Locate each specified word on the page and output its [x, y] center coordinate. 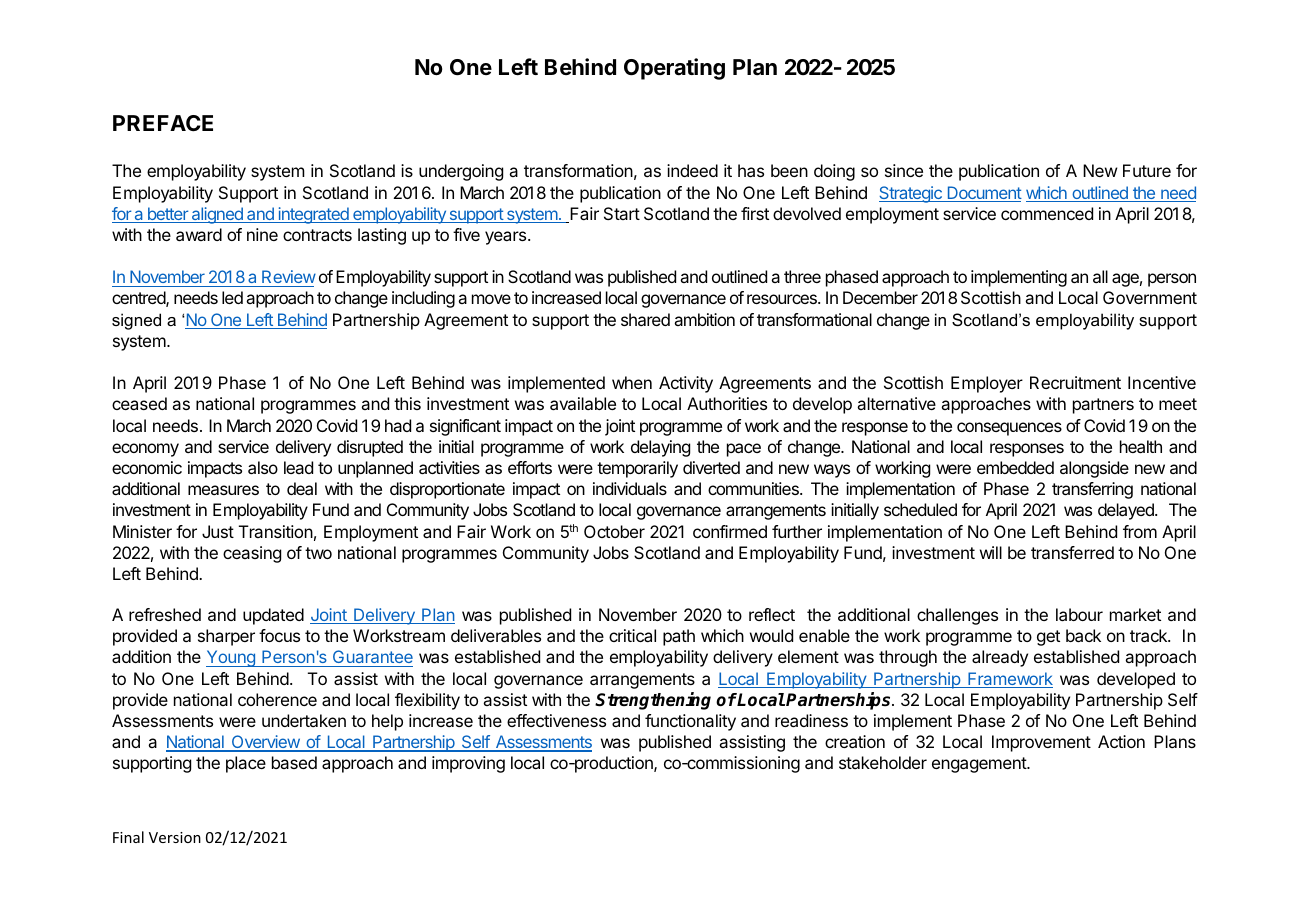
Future [1147, 170]
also [263, 467]
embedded [1015, 467]
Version [175, 837]
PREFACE [163, 123]
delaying [660, 448]
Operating [674, 69]
